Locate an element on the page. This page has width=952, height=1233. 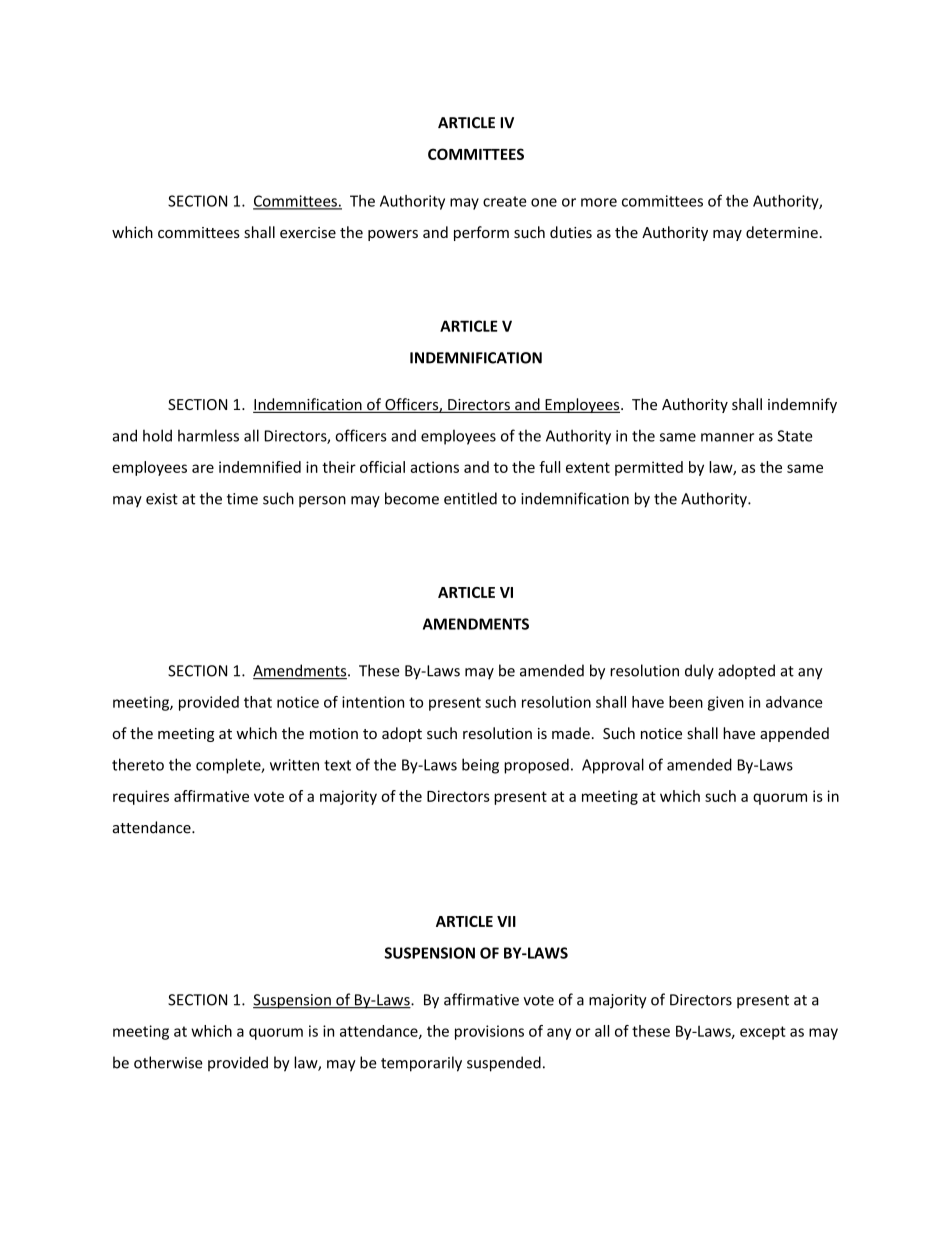
duly is located at coordinates (699, 672).
